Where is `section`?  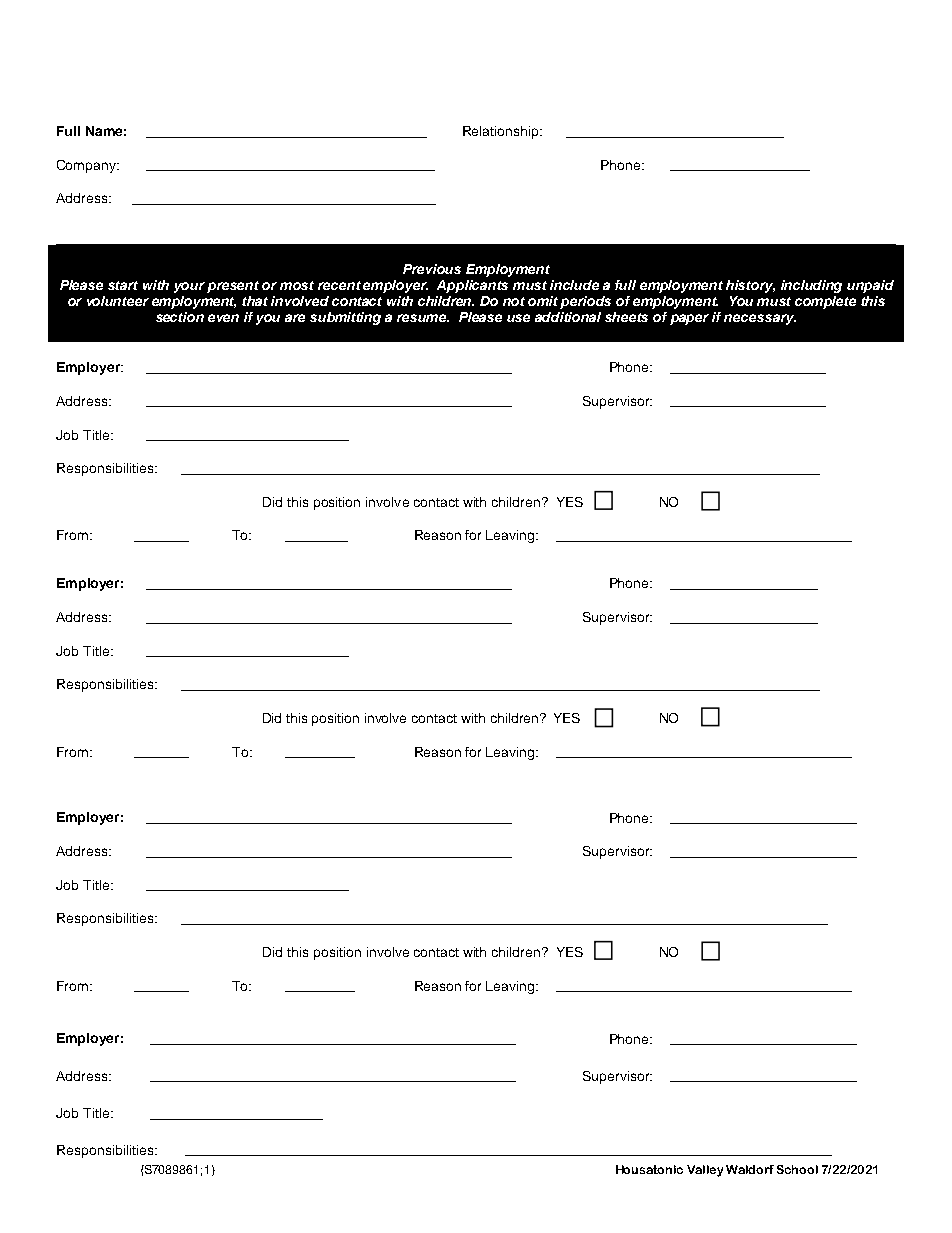 section is located at coordinates (180, 317).
